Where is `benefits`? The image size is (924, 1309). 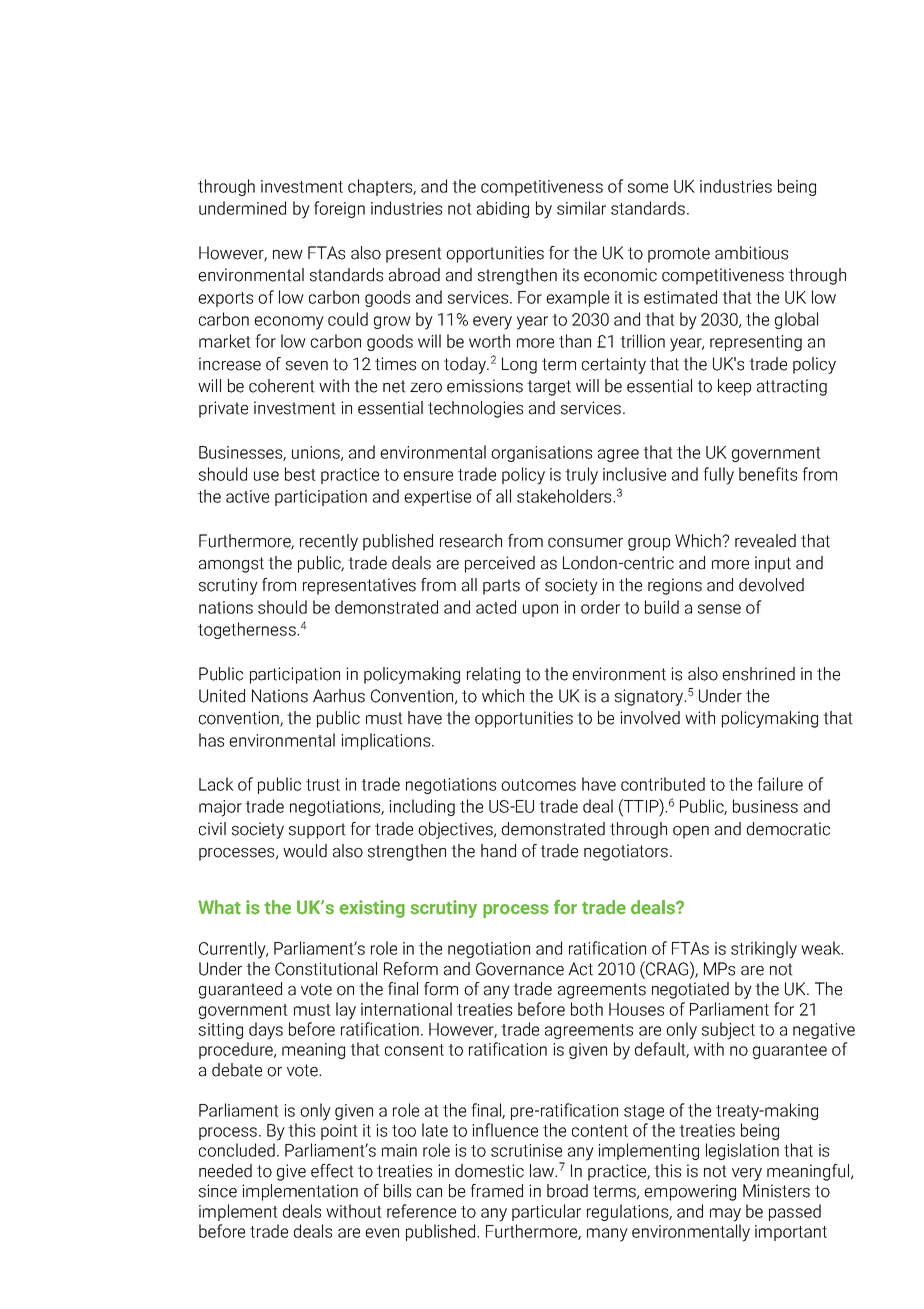 benefits is located at coordinates (768, 474).
